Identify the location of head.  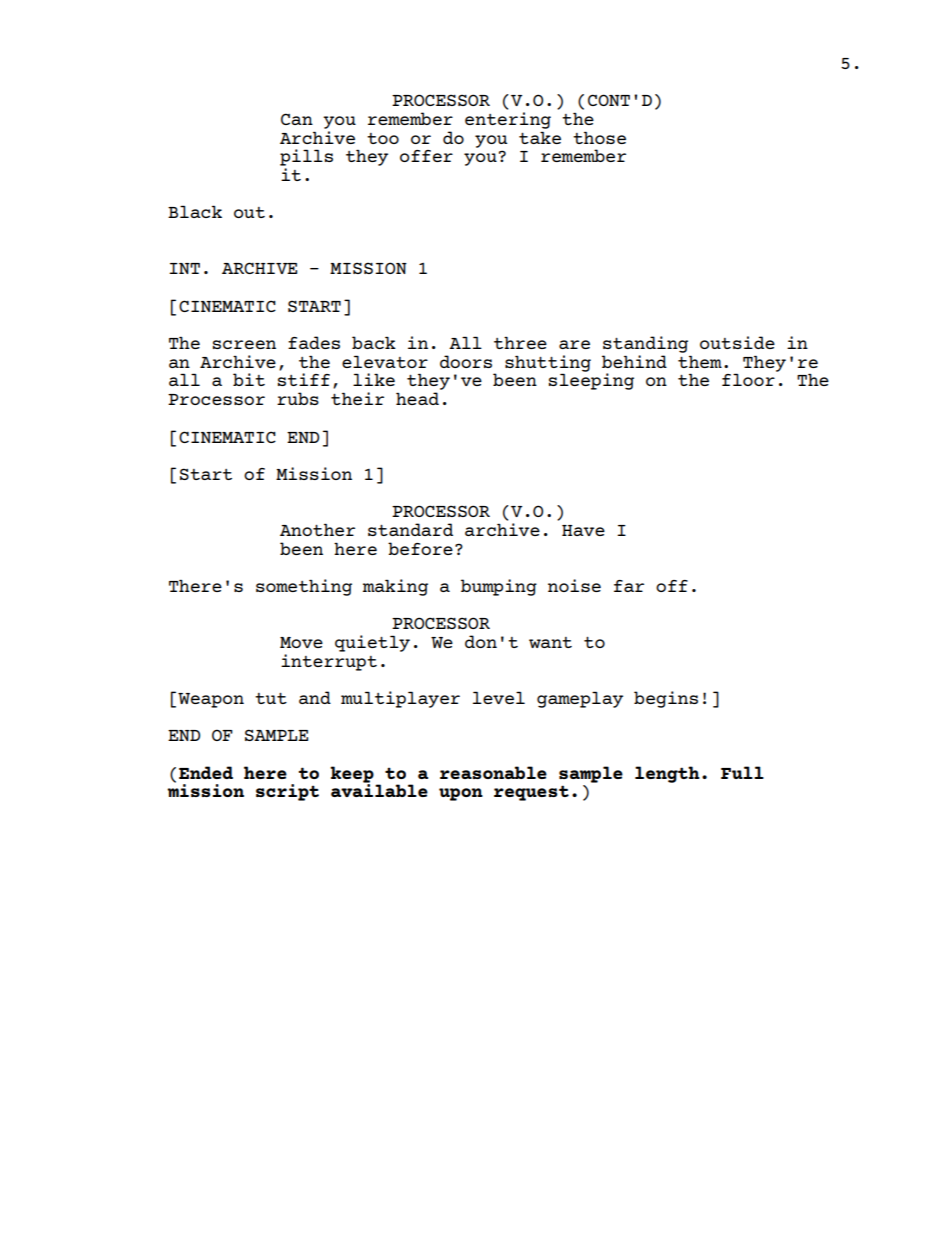
(417, 398).
